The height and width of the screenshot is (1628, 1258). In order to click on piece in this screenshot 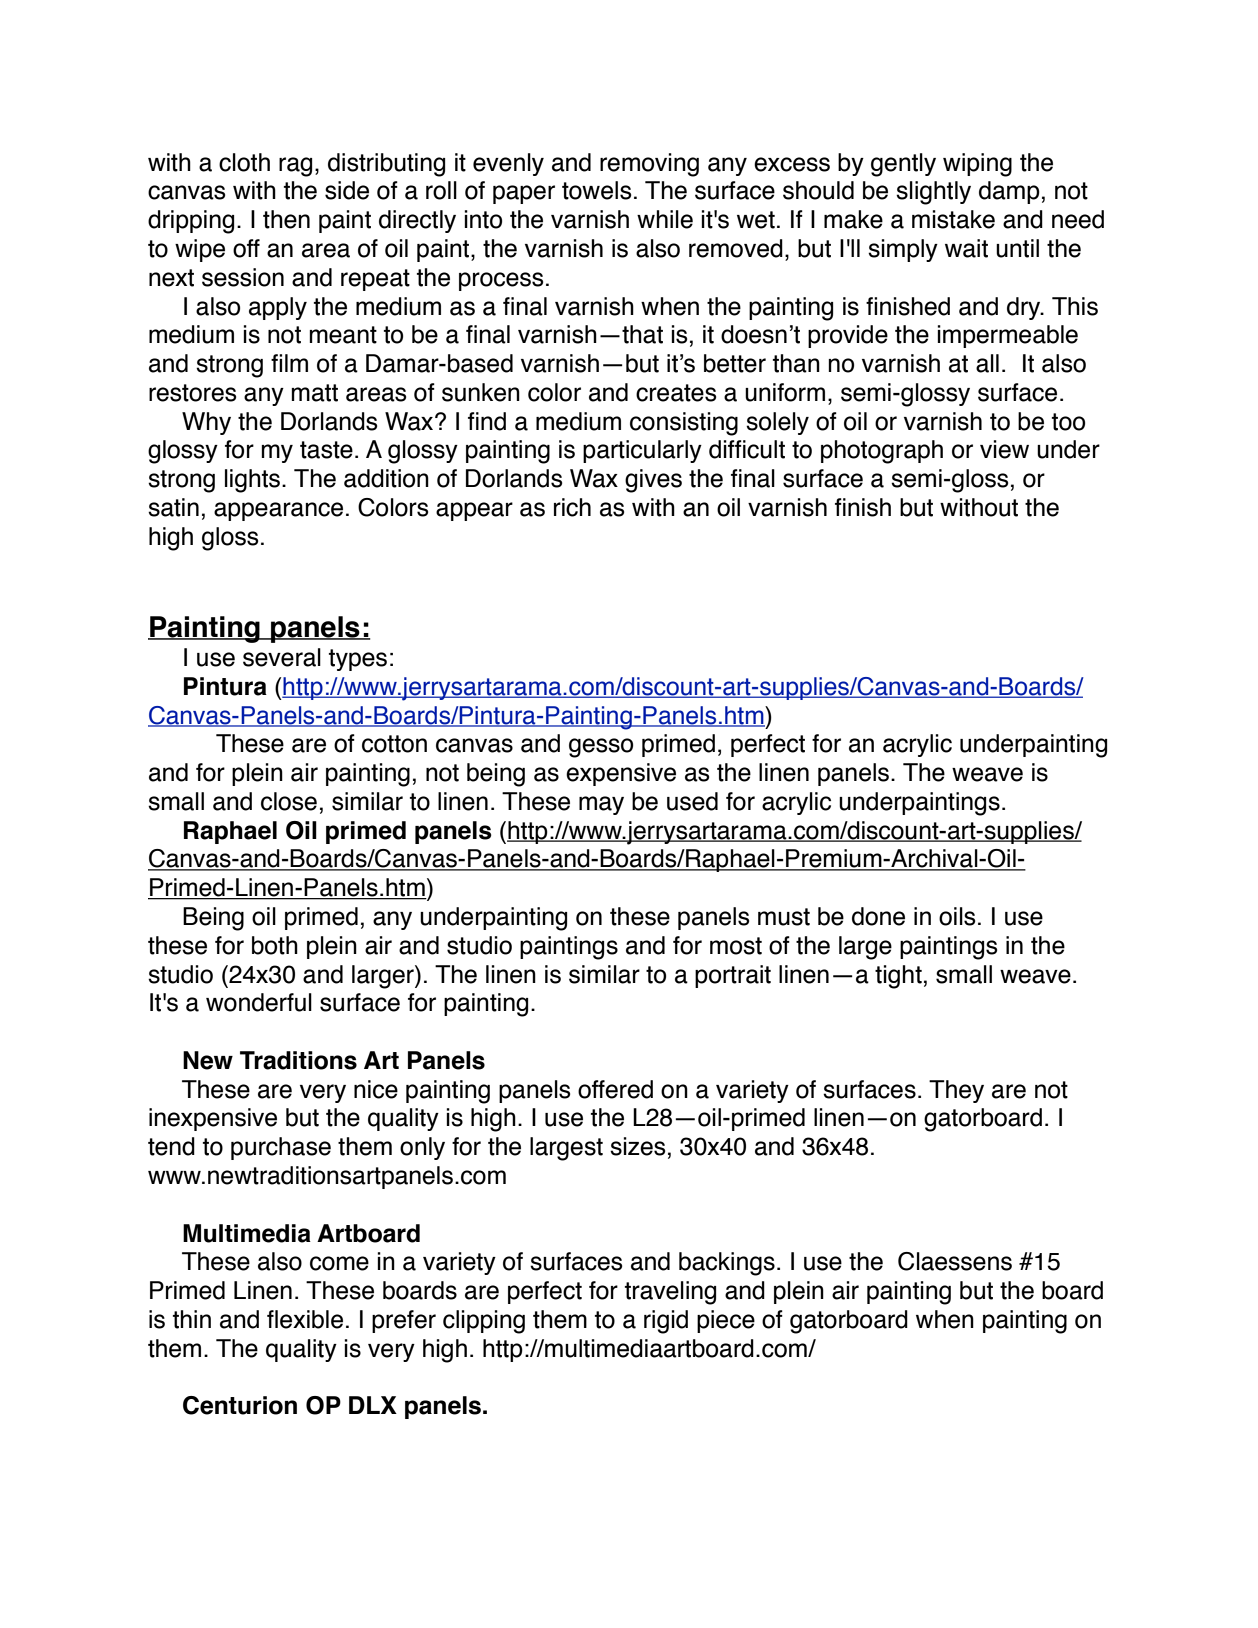, I will do `click(726, 1321)`.
